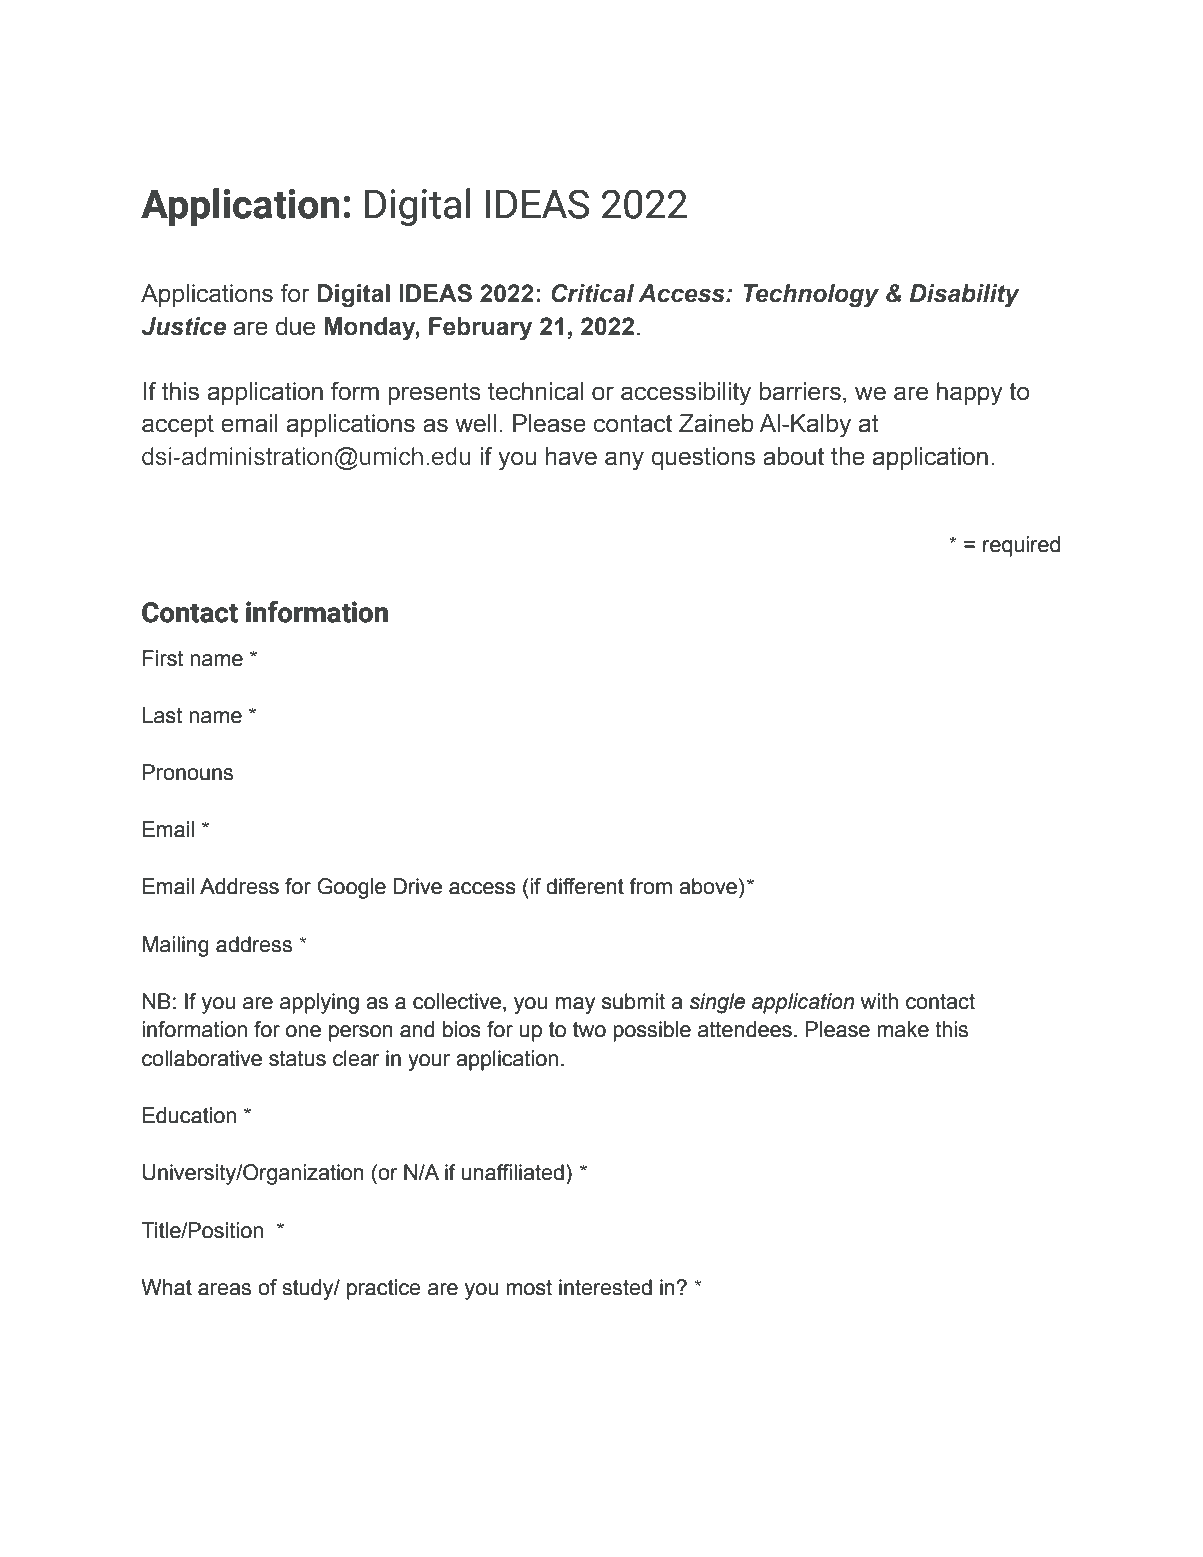 The image size is (1203, 1557). I want to click on different, so click(585, 886).
